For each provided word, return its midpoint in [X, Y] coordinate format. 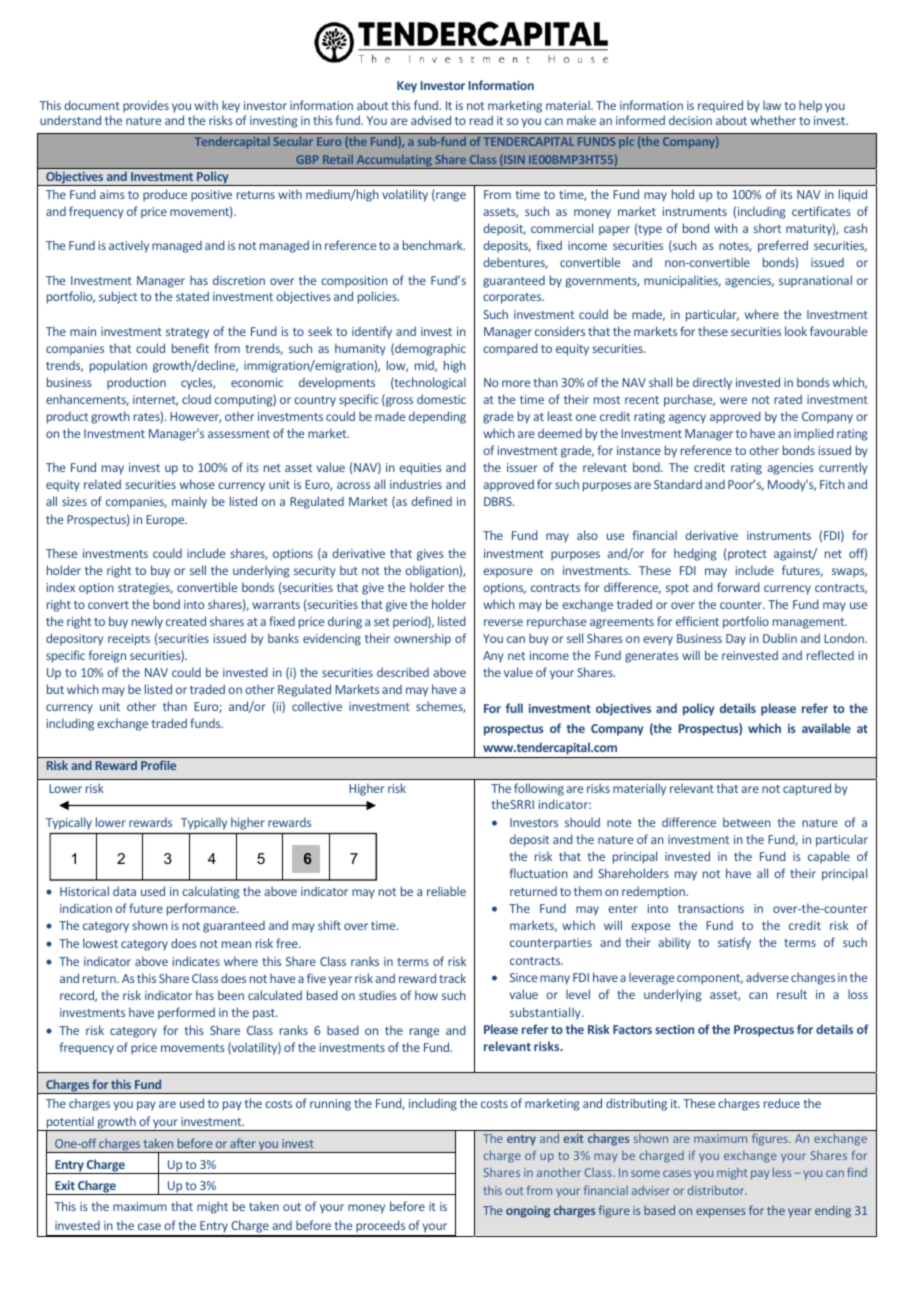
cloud [196, 399]
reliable [446, 891]
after [243, 1143]
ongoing [528, 1212]
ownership [422, 639]
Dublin [780, 638]
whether [773, 120]
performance [202, 909]
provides [146, 106]
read [481, 120]
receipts [129, 640]
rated [788, 399]
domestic [441, 399]
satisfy [734, 943]
